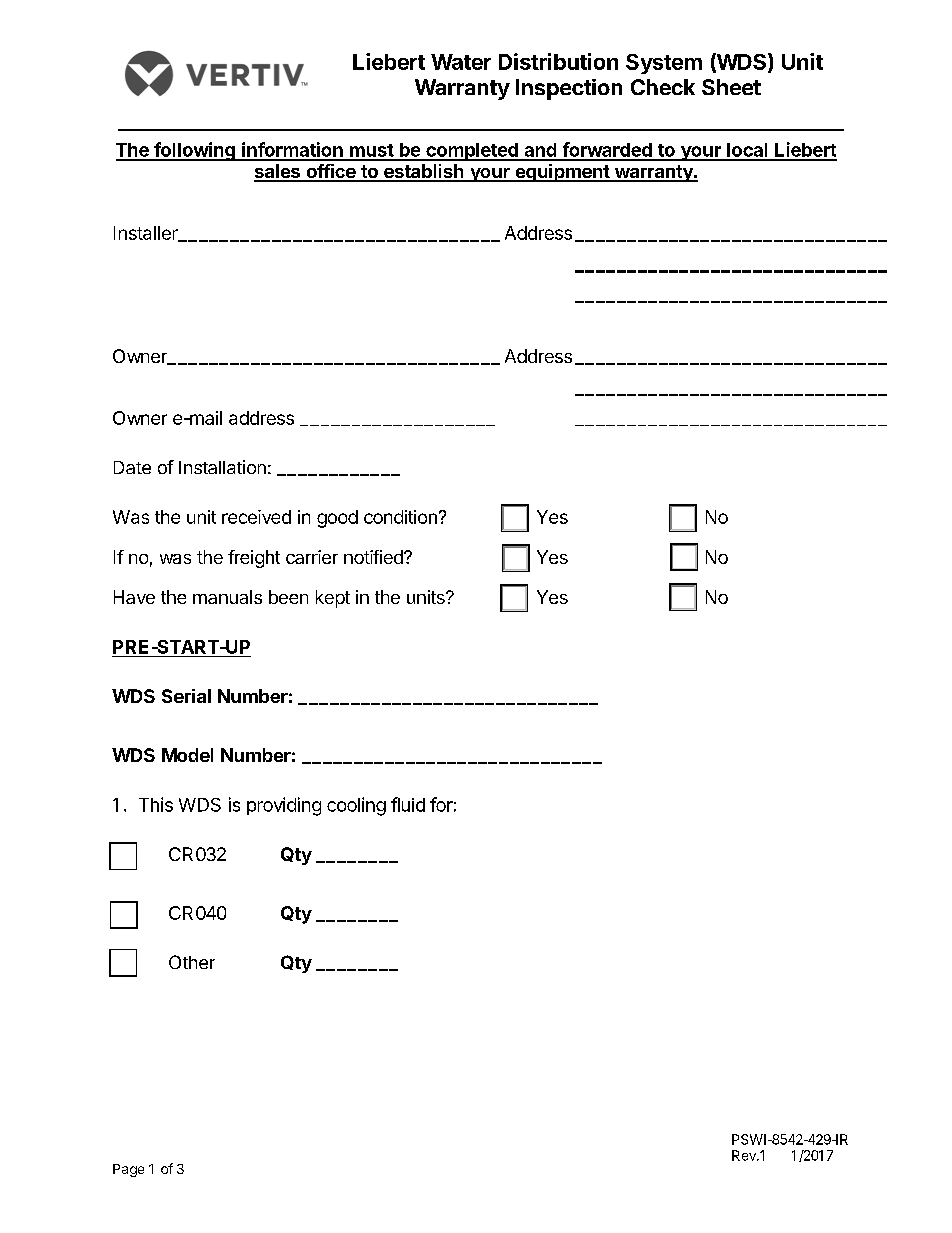  Describe the element at coordinates (374, 557) in the page. I see `notified` at that location.
